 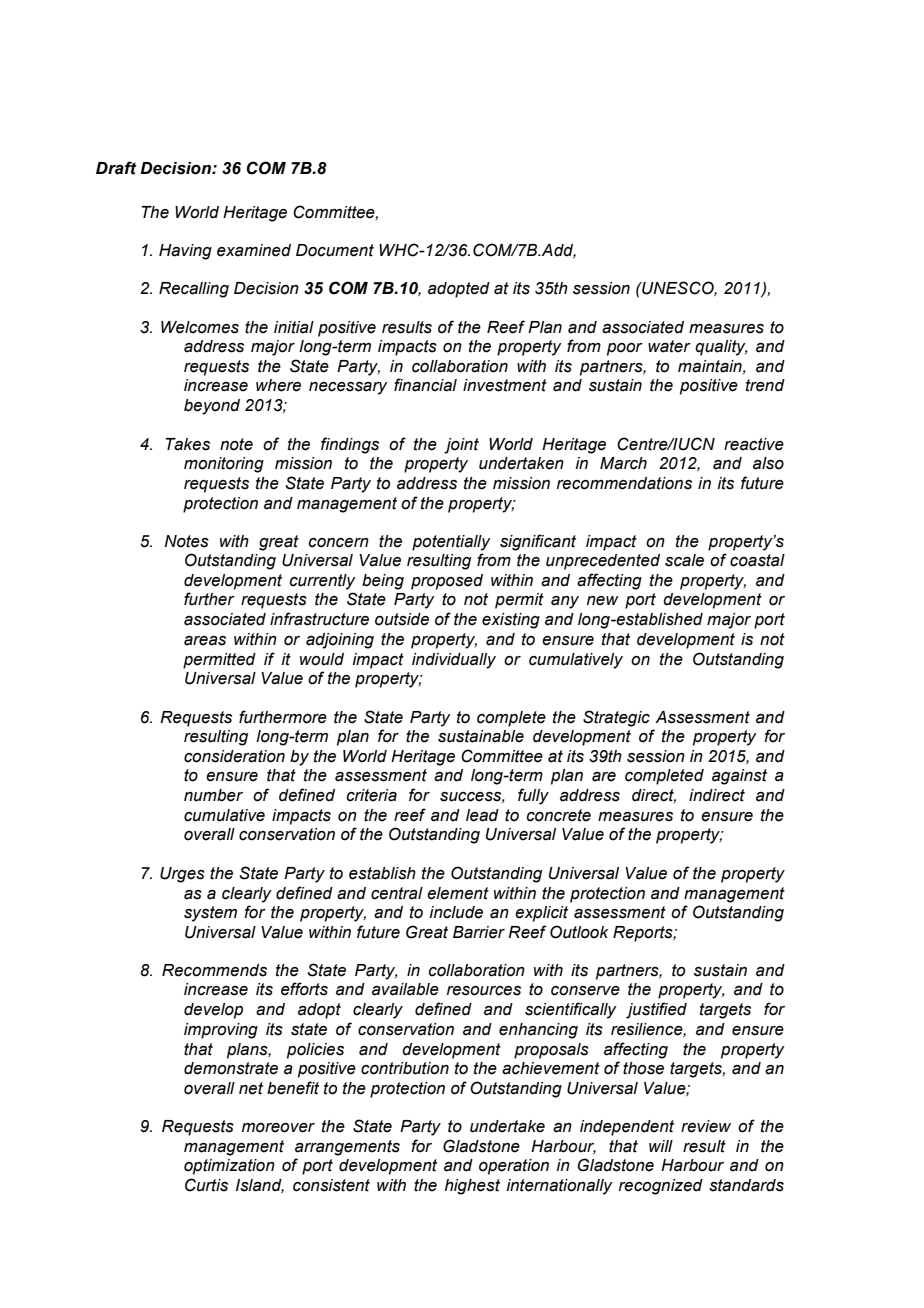 I want to click on system, so click(x=210, y=914).
